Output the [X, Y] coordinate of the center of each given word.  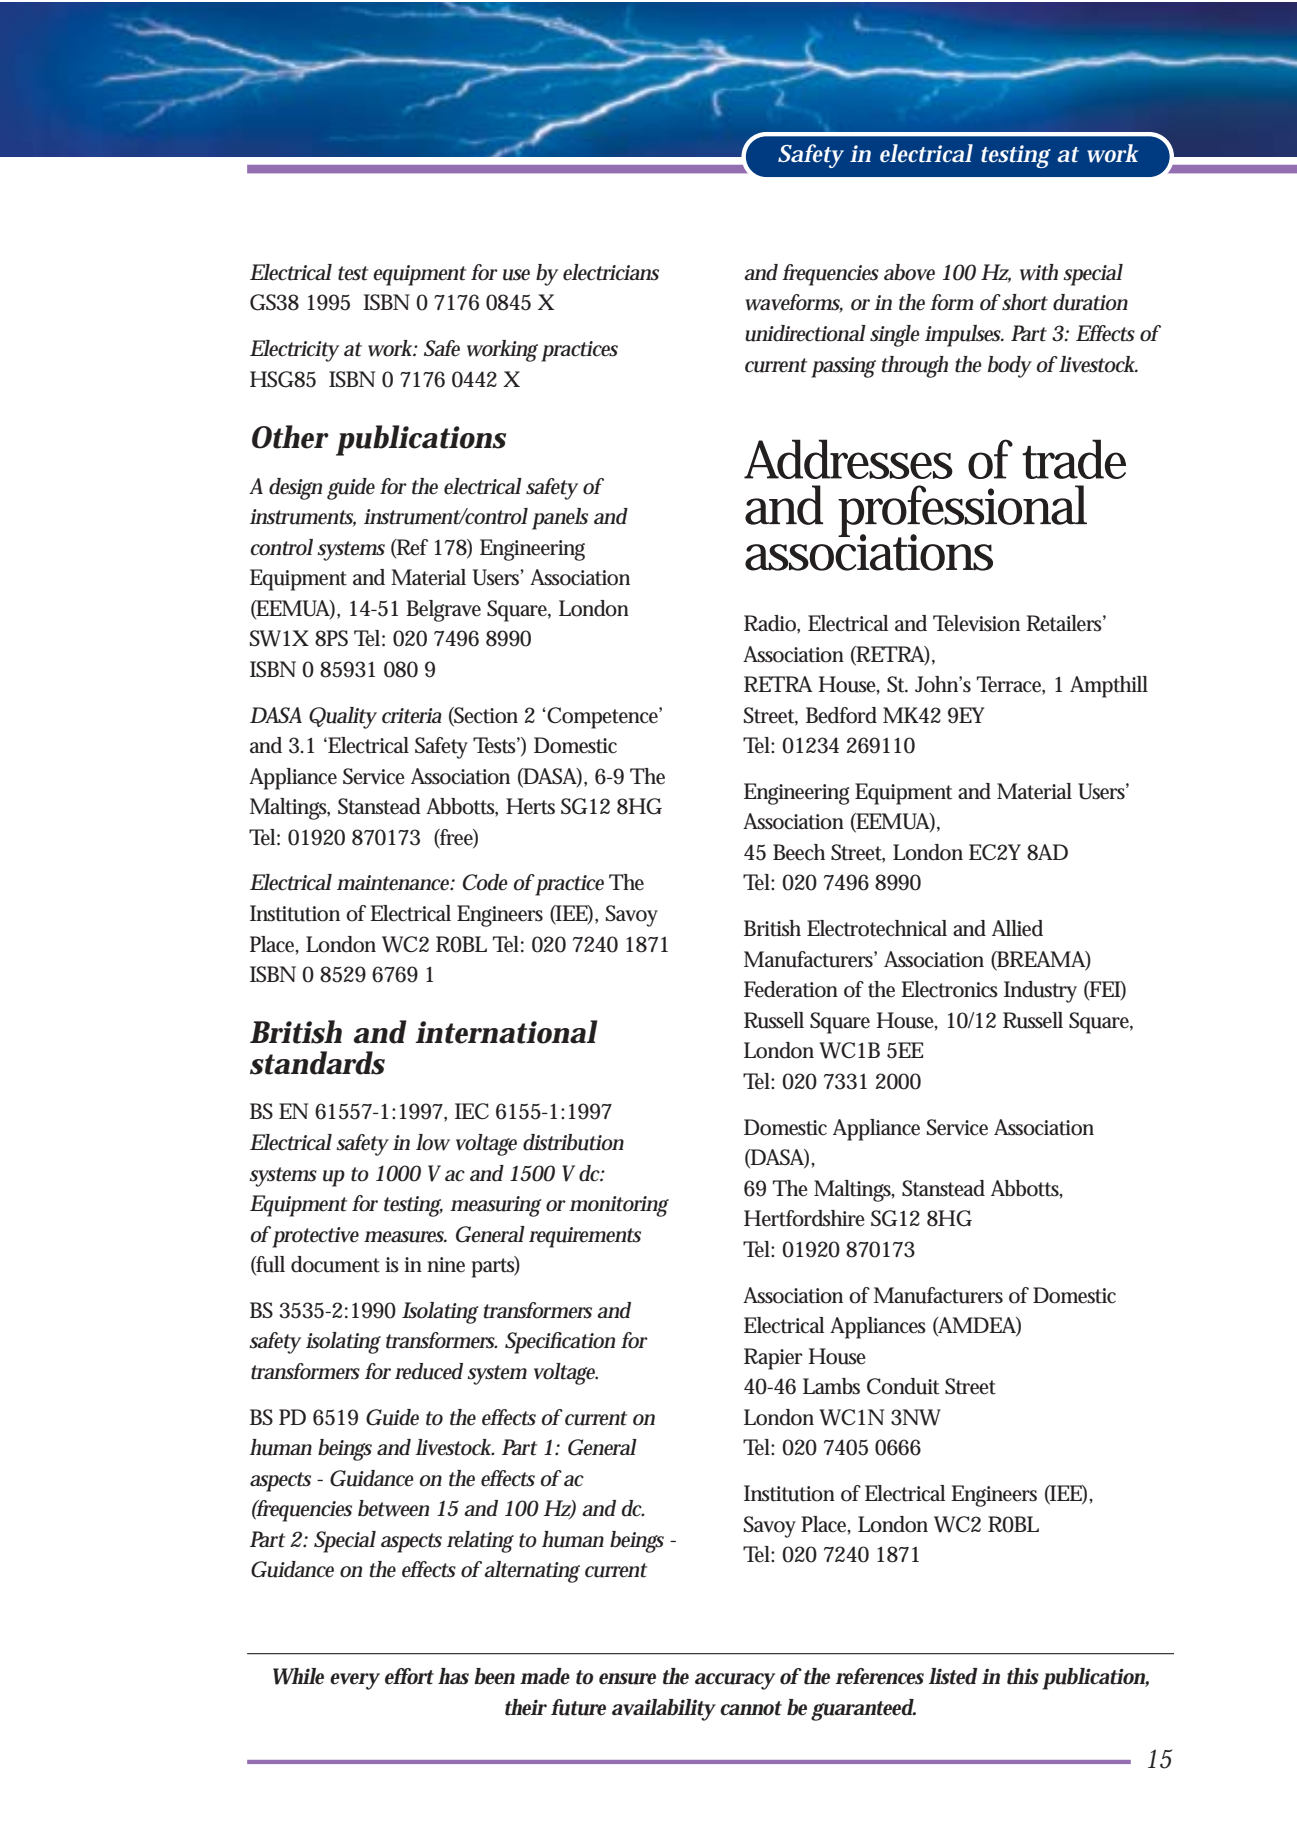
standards [317, 1063]
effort [409, 1676]
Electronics [949, 989]
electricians [611, 272]
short [1025, 302]
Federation [791, 989]
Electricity [294, 351]
